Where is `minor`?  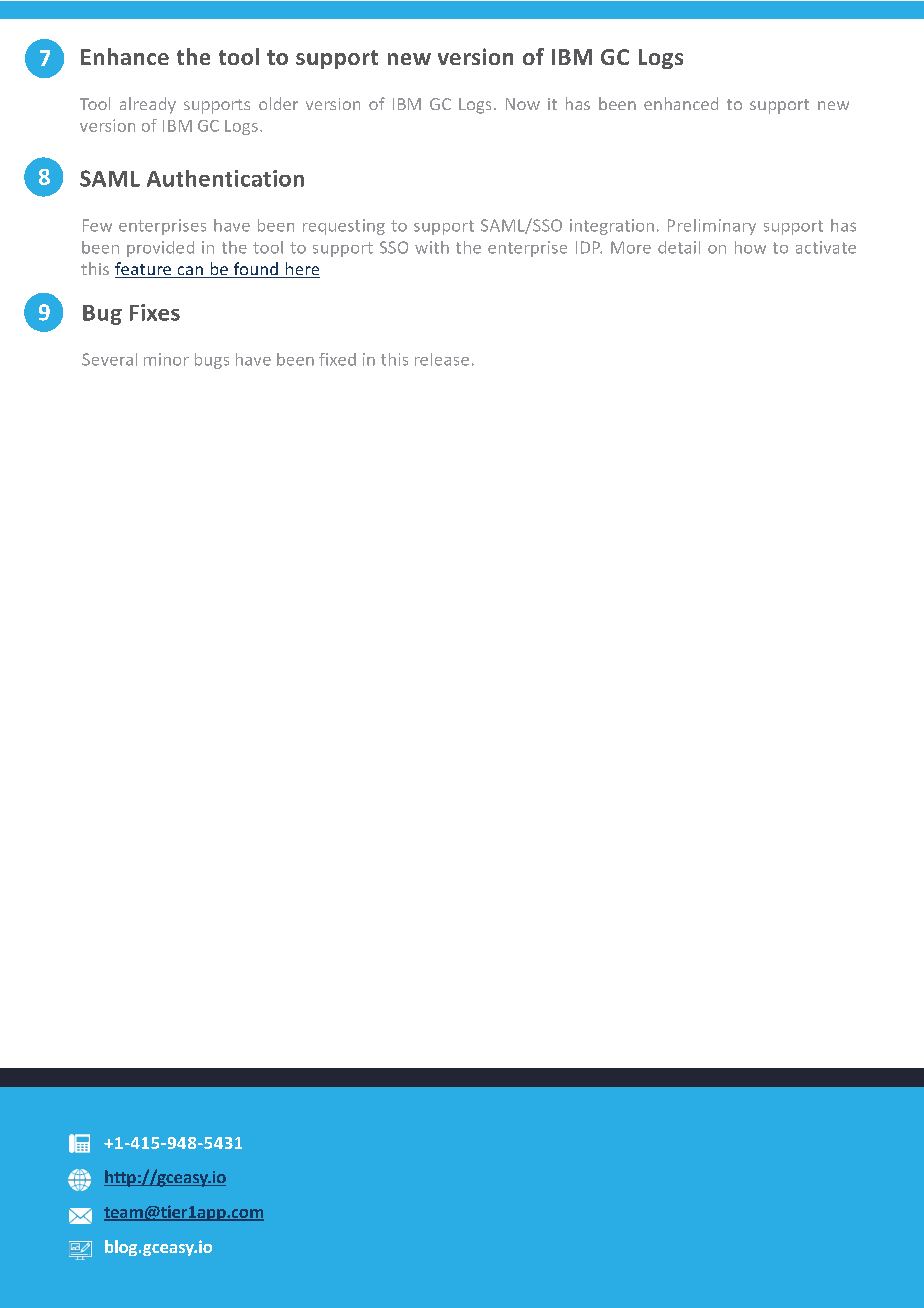
minor is located at coordinates (166, 359).
